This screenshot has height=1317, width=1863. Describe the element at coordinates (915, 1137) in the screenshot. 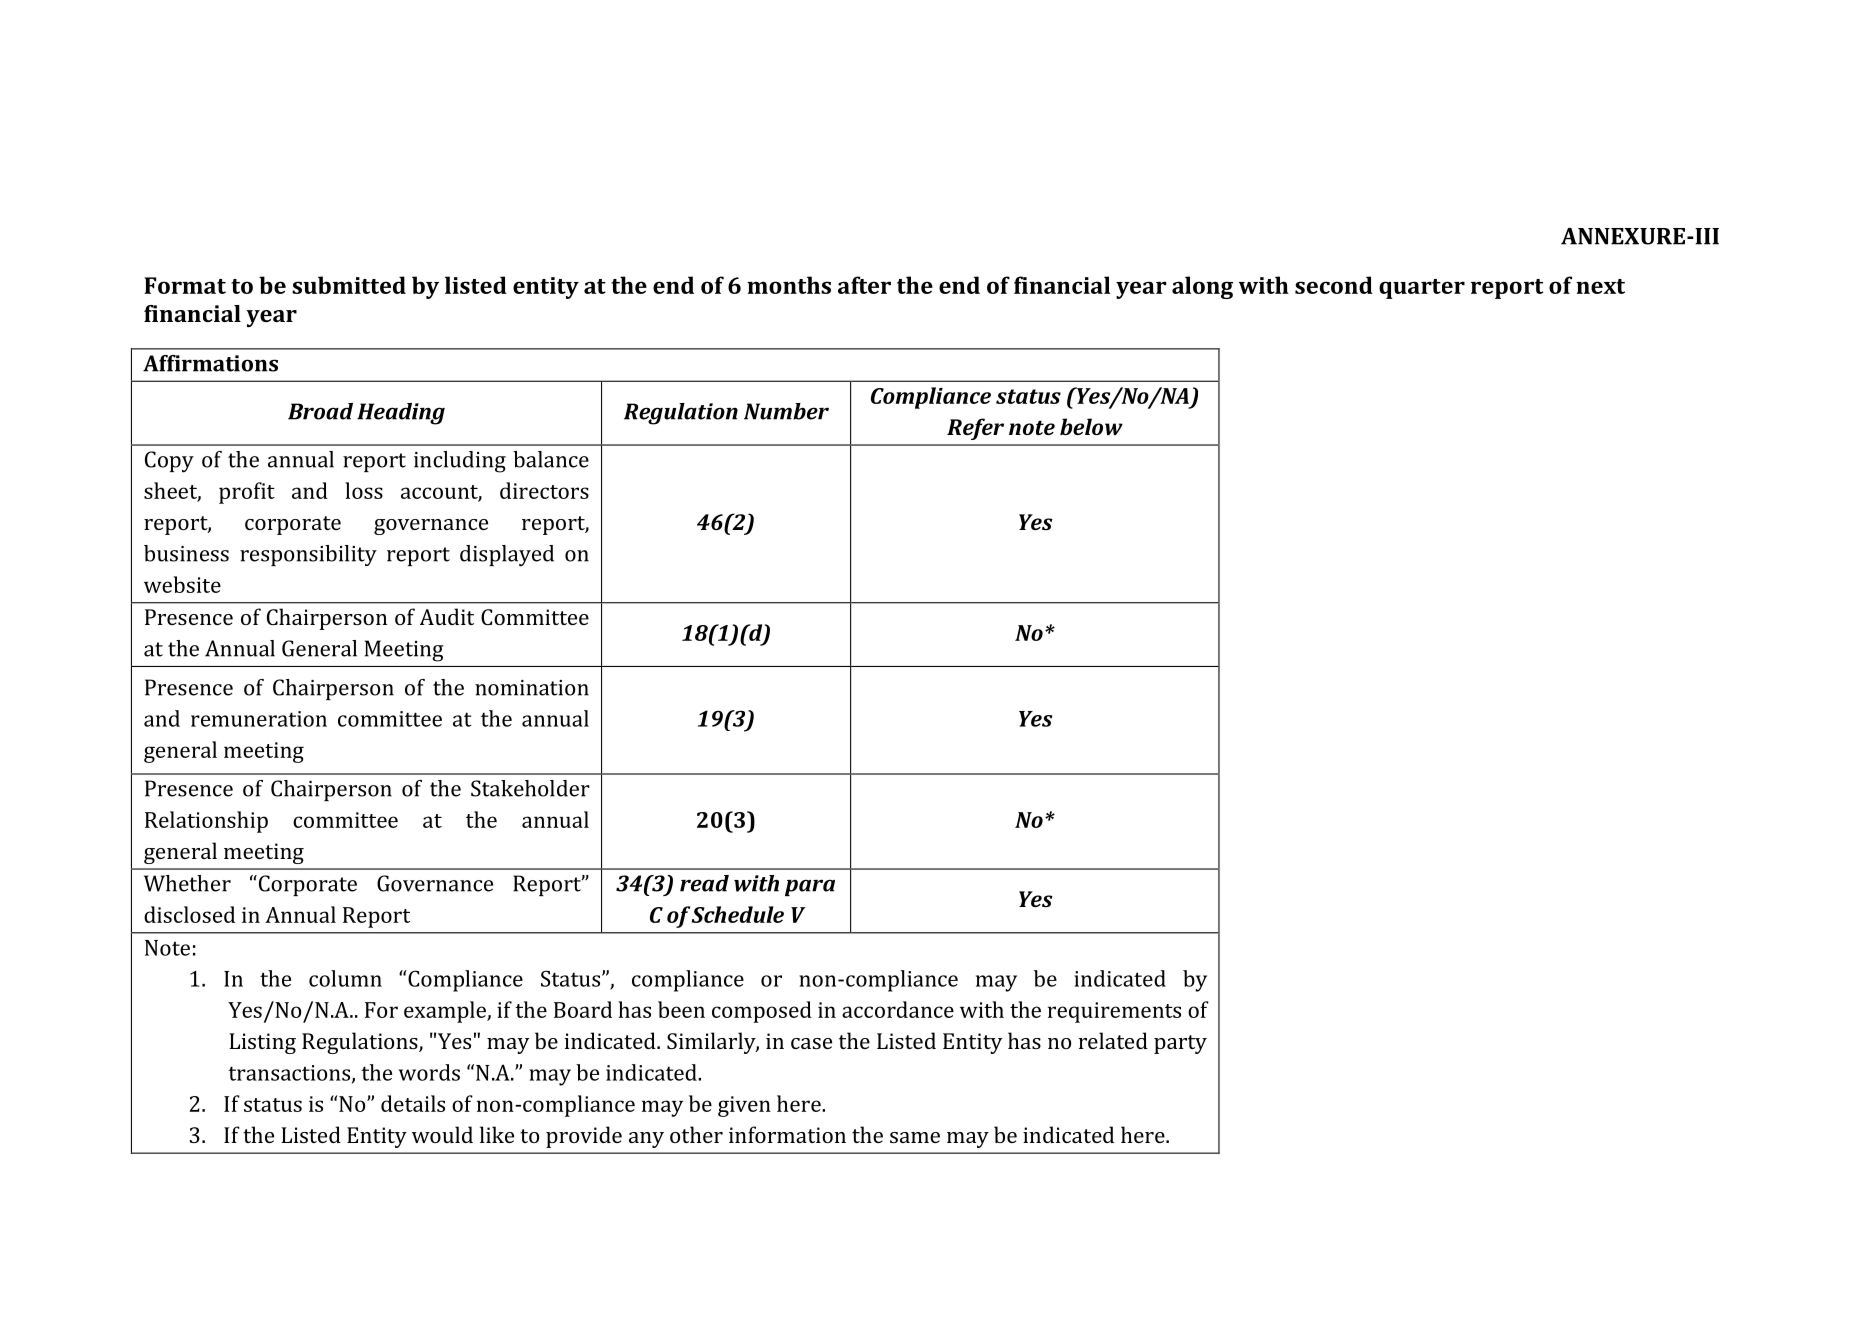

I see `same` at that location.
